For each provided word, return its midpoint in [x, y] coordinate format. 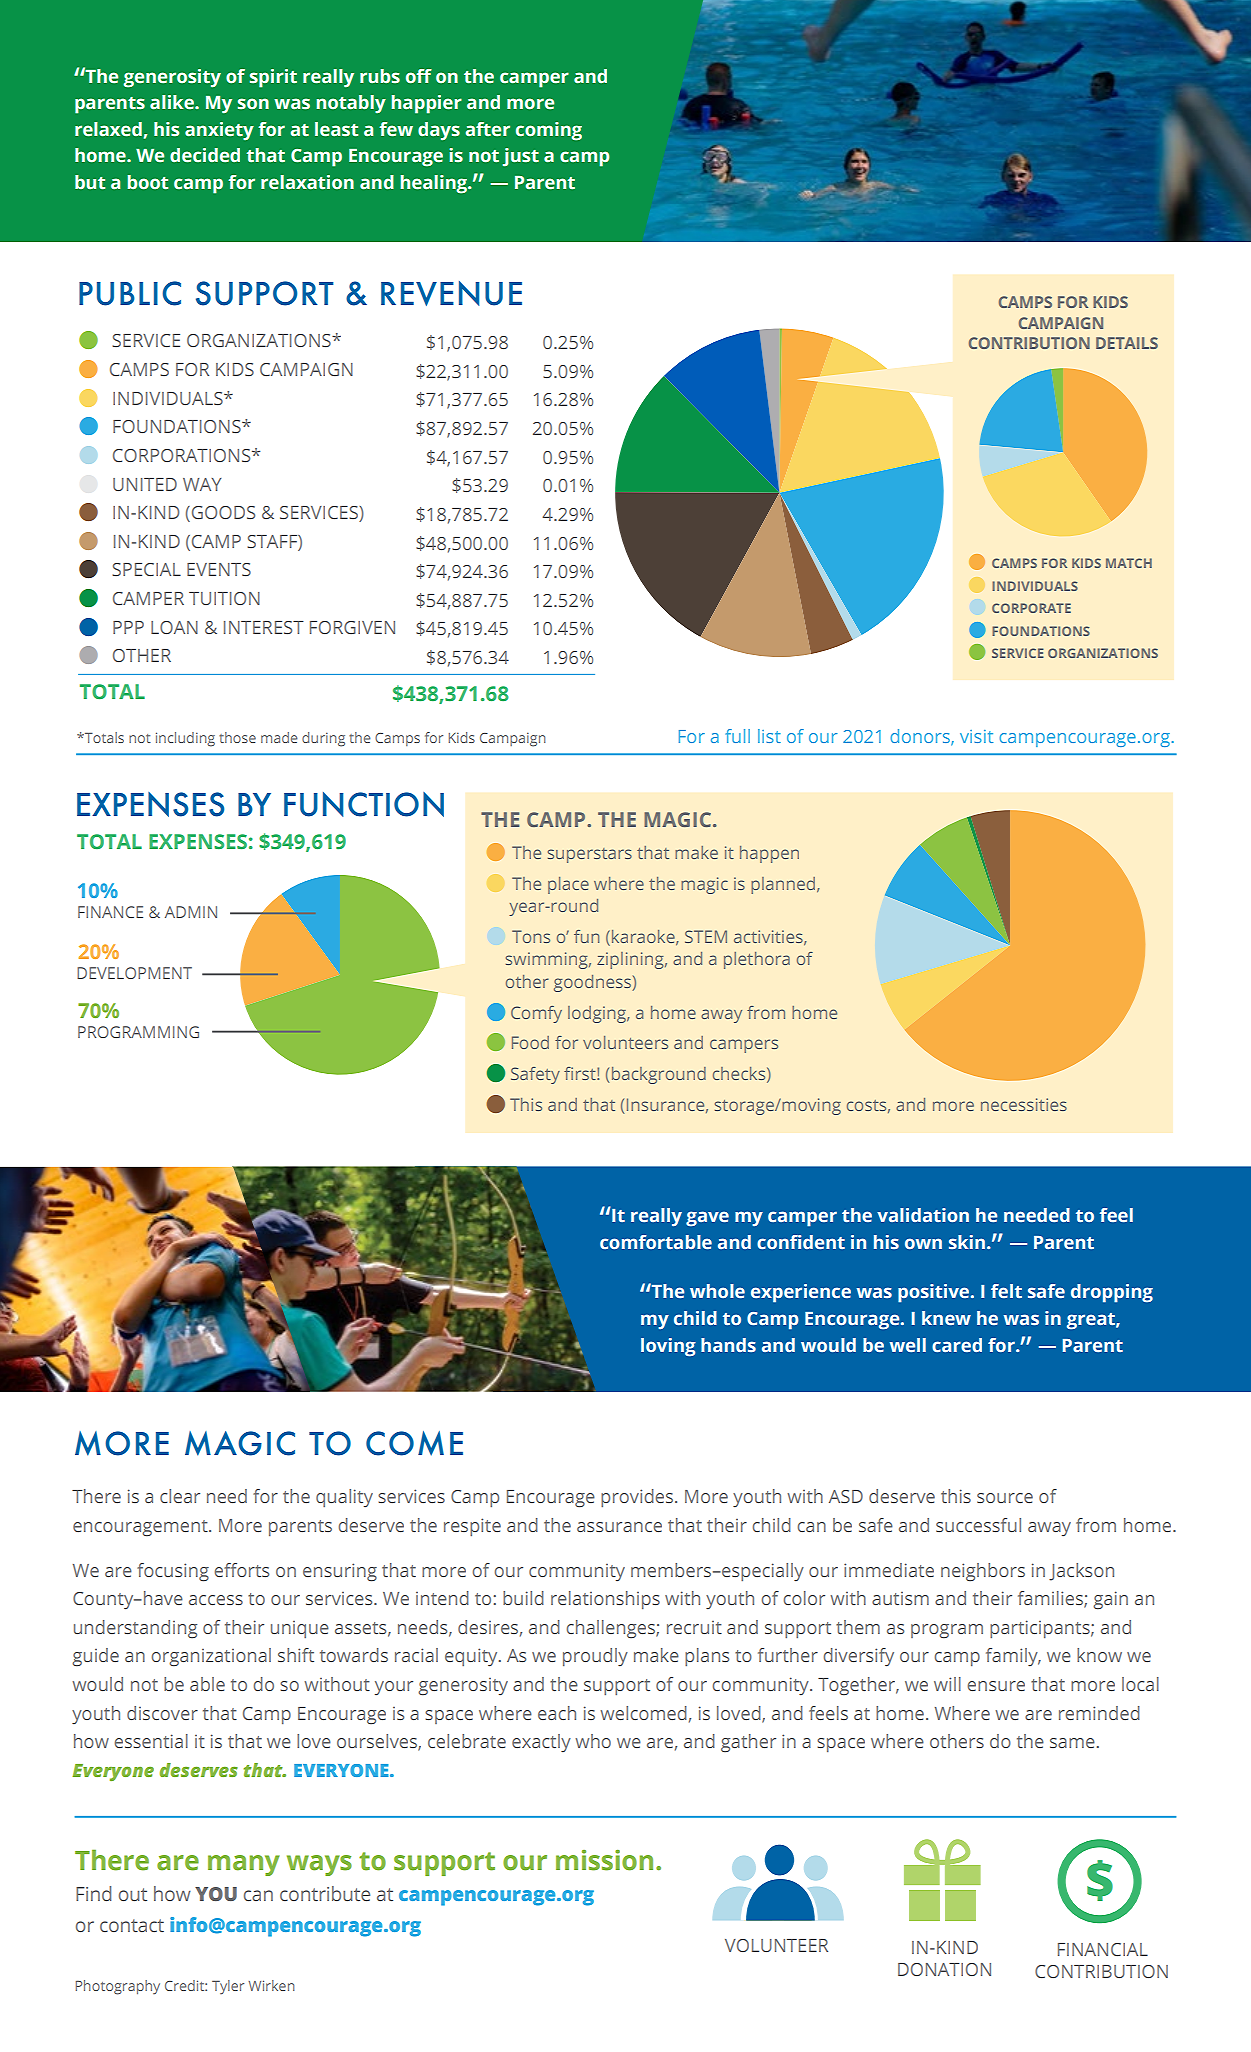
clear [180, 1496]
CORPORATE [1031, 608]
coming [549, 131]
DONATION [944, 1969]
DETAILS [1127, 343]
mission [604, 1860]
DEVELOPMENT [134, 973]
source [1005, 1498]
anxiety [219, 131]
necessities [1024, 1104]
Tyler [228, 1987]
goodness [592, 983]
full [738, 736]
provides [638, 1498]
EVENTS [219, 569]
